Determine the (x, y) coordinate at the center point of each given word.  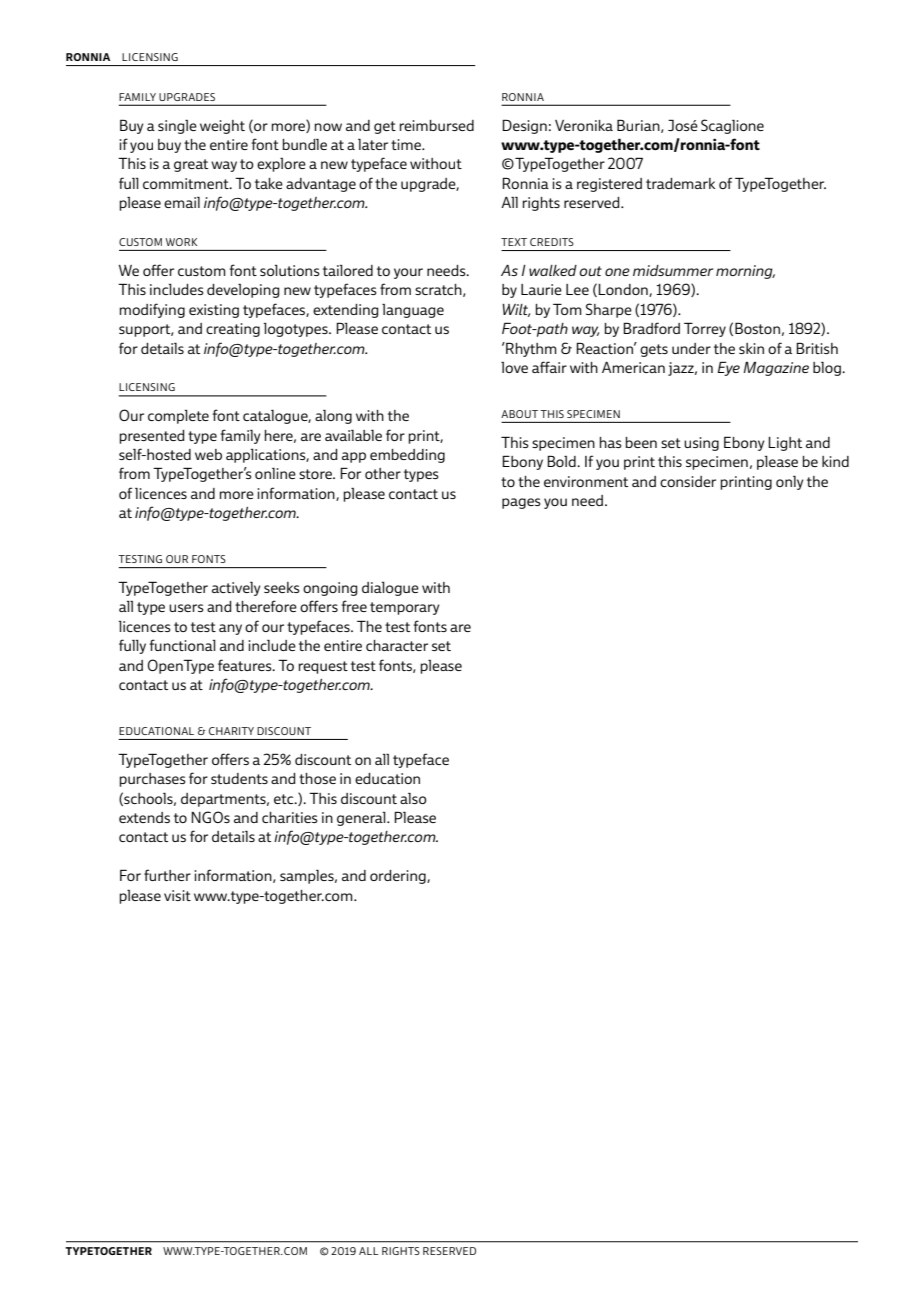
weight (222, 127)
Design (524, 126)
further (167, 875)
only (790, 482)
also (413, 798)
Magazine (776, 369)
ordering (399, 877)
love (514, 367)
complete (178, 417)
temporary (405, 608)
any (230, 629)
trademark (680, 183)
